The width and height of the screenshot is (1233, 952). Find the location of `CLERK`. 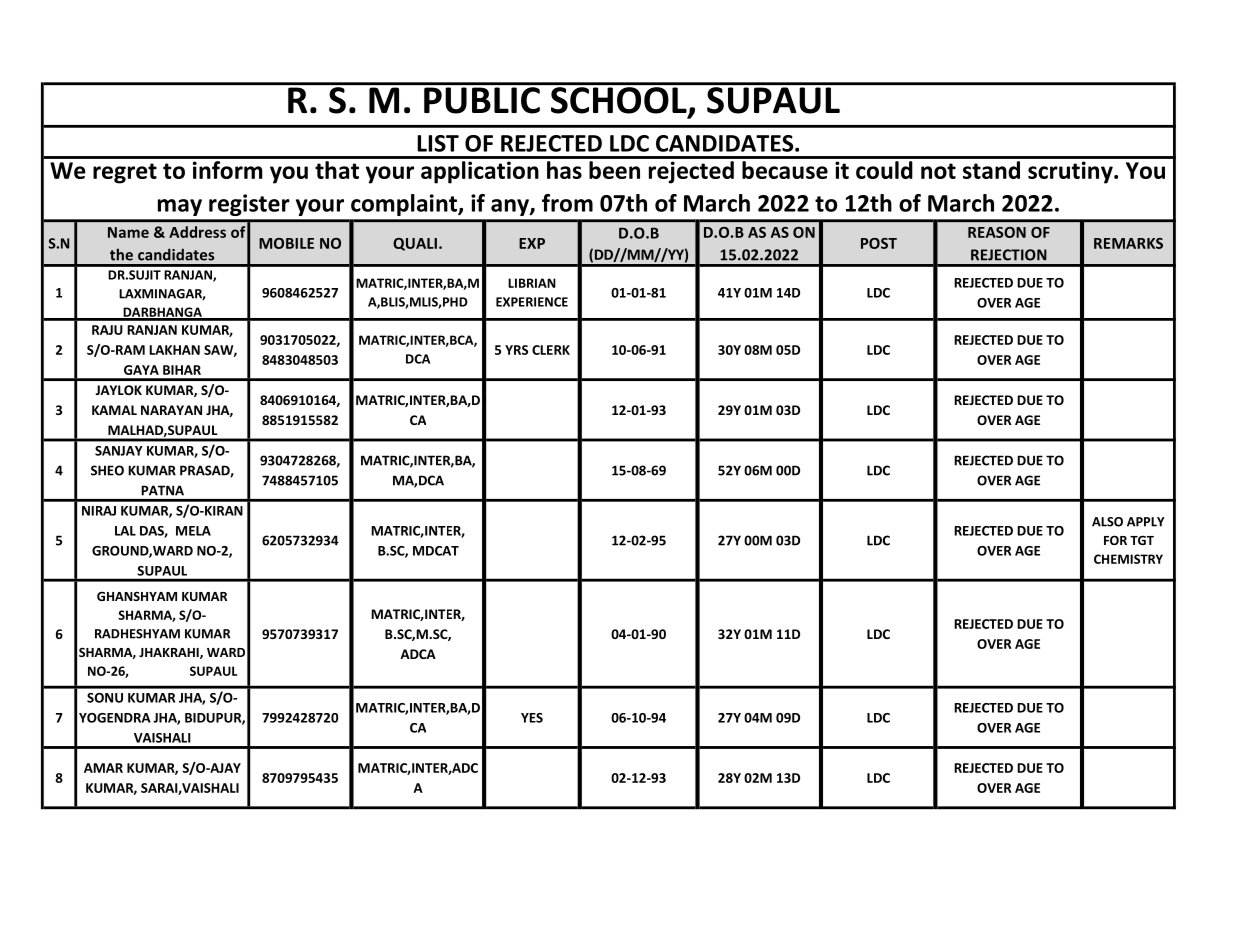

CLERK is located at coordinates (551, 350).
